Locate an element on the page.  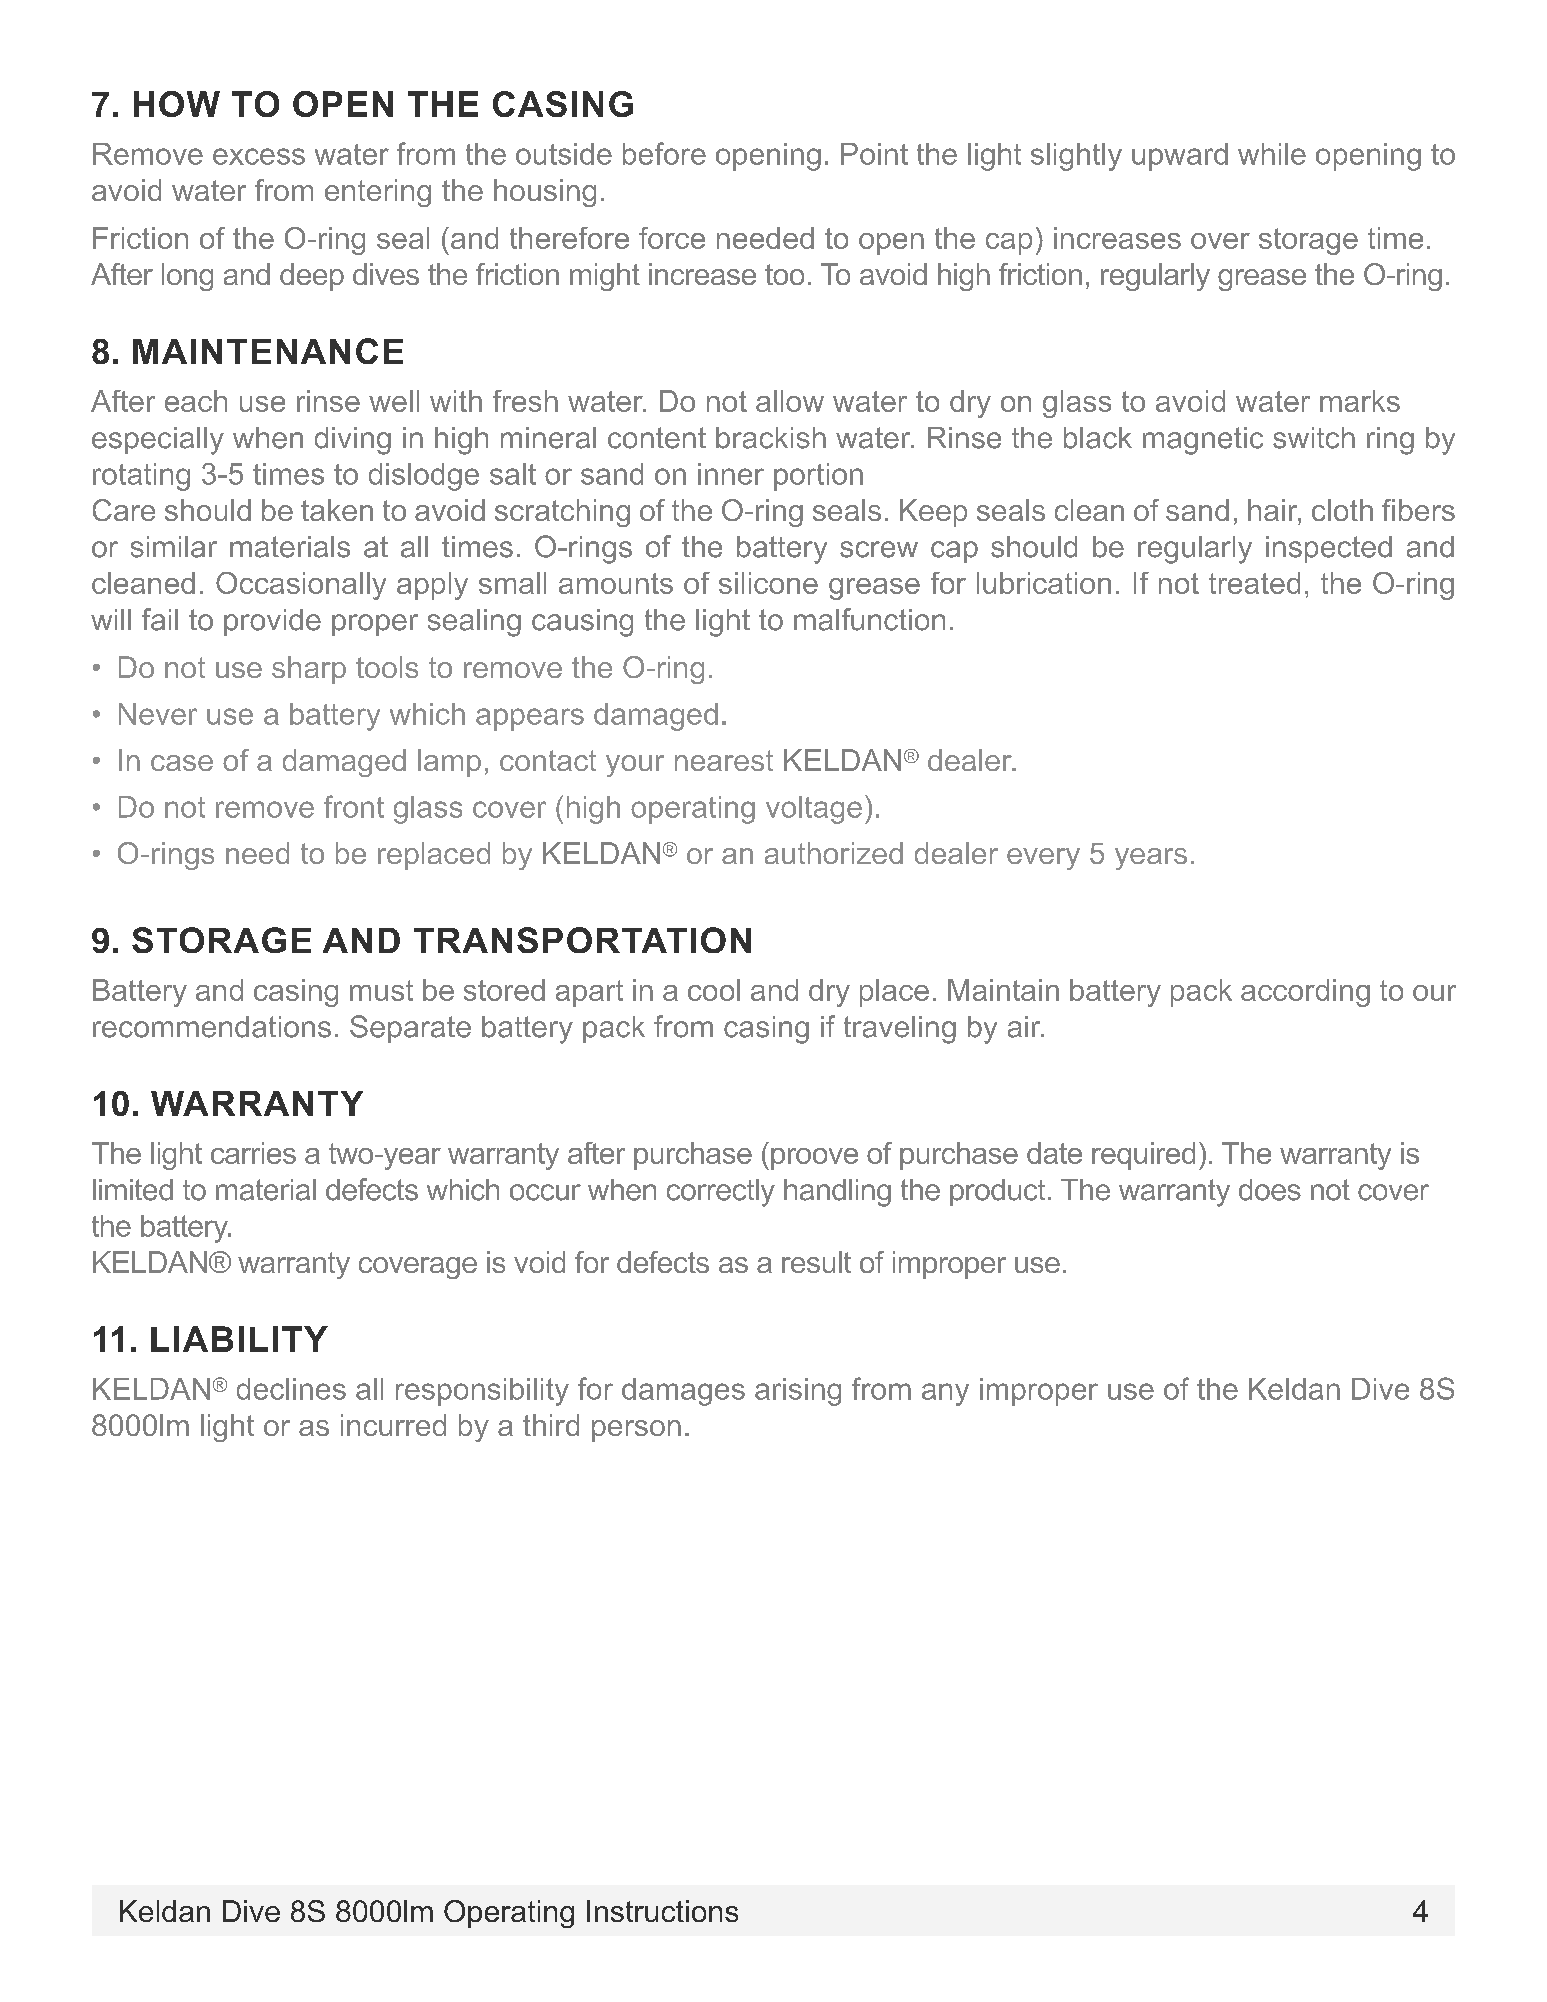
excess is located at coordinates (259, 156).
